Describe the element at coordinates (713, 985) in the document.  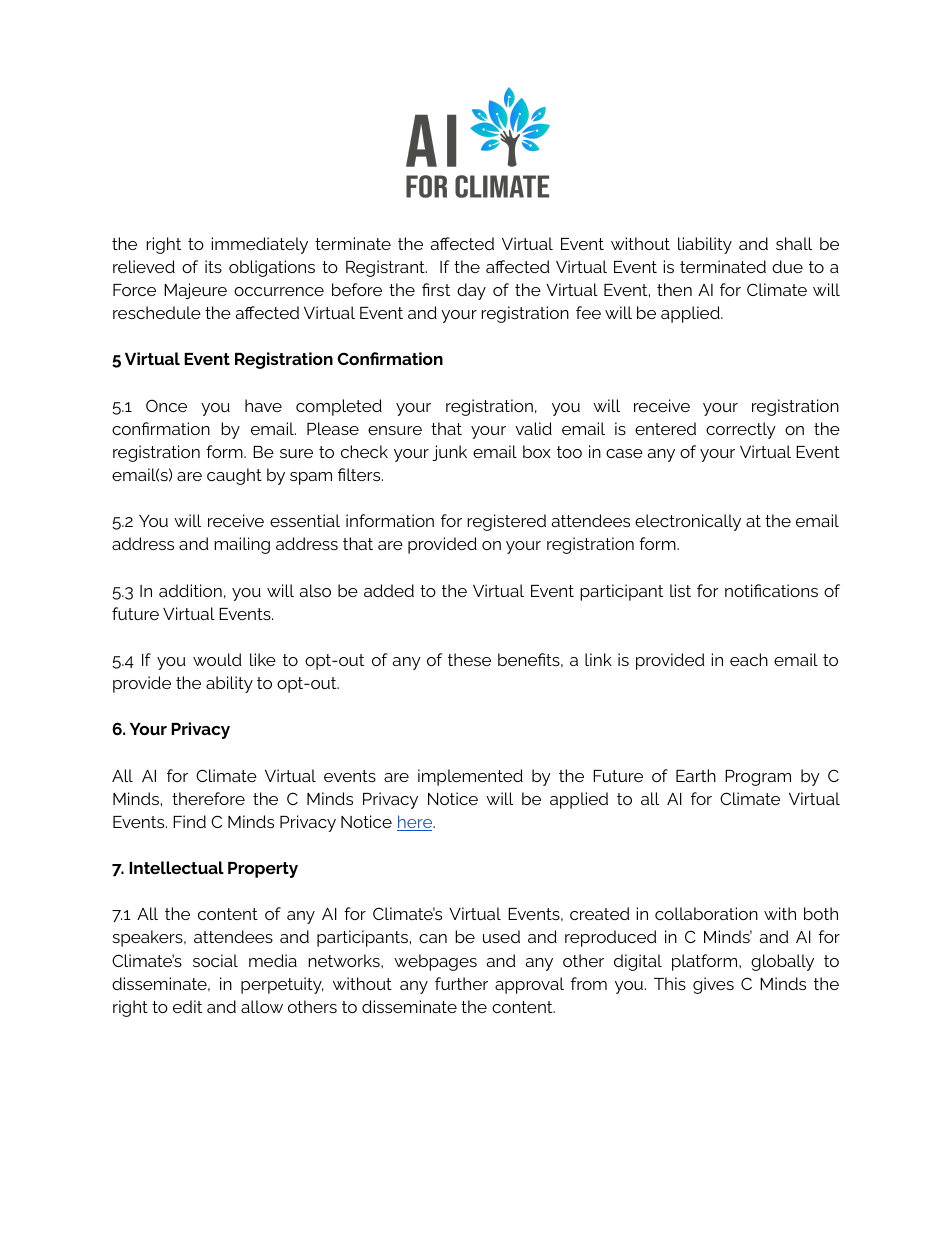
I see `gives` at that location.
